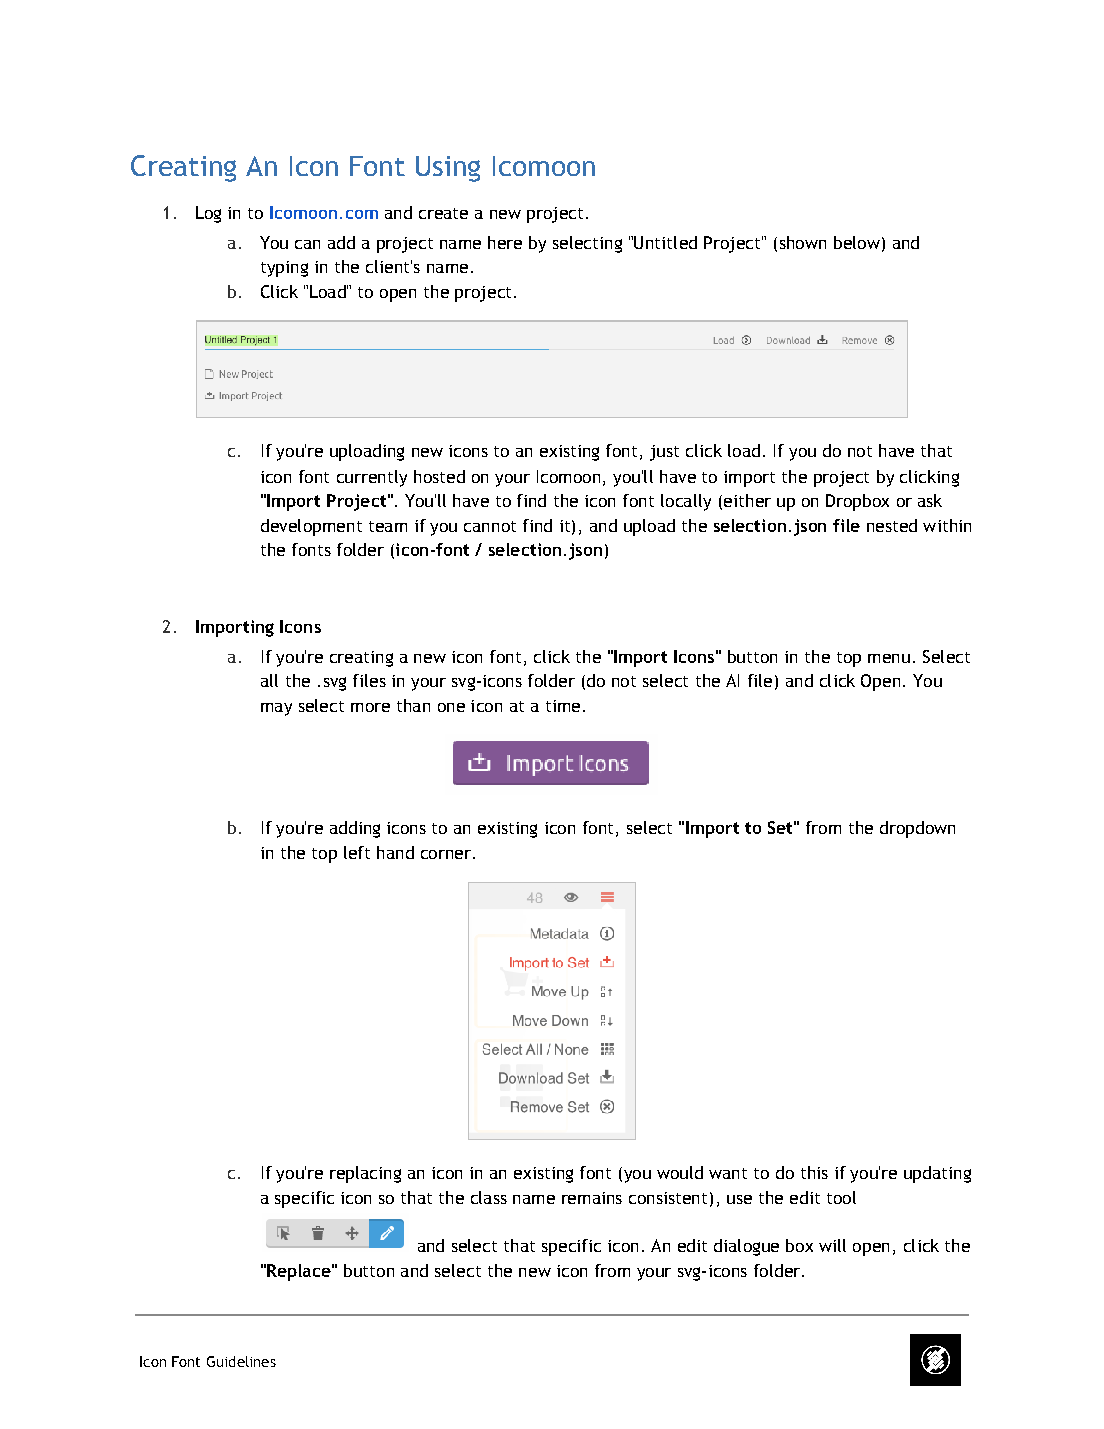 This document has height=1429, width=1104. I want to click on replacing, so click(365, 1174).
